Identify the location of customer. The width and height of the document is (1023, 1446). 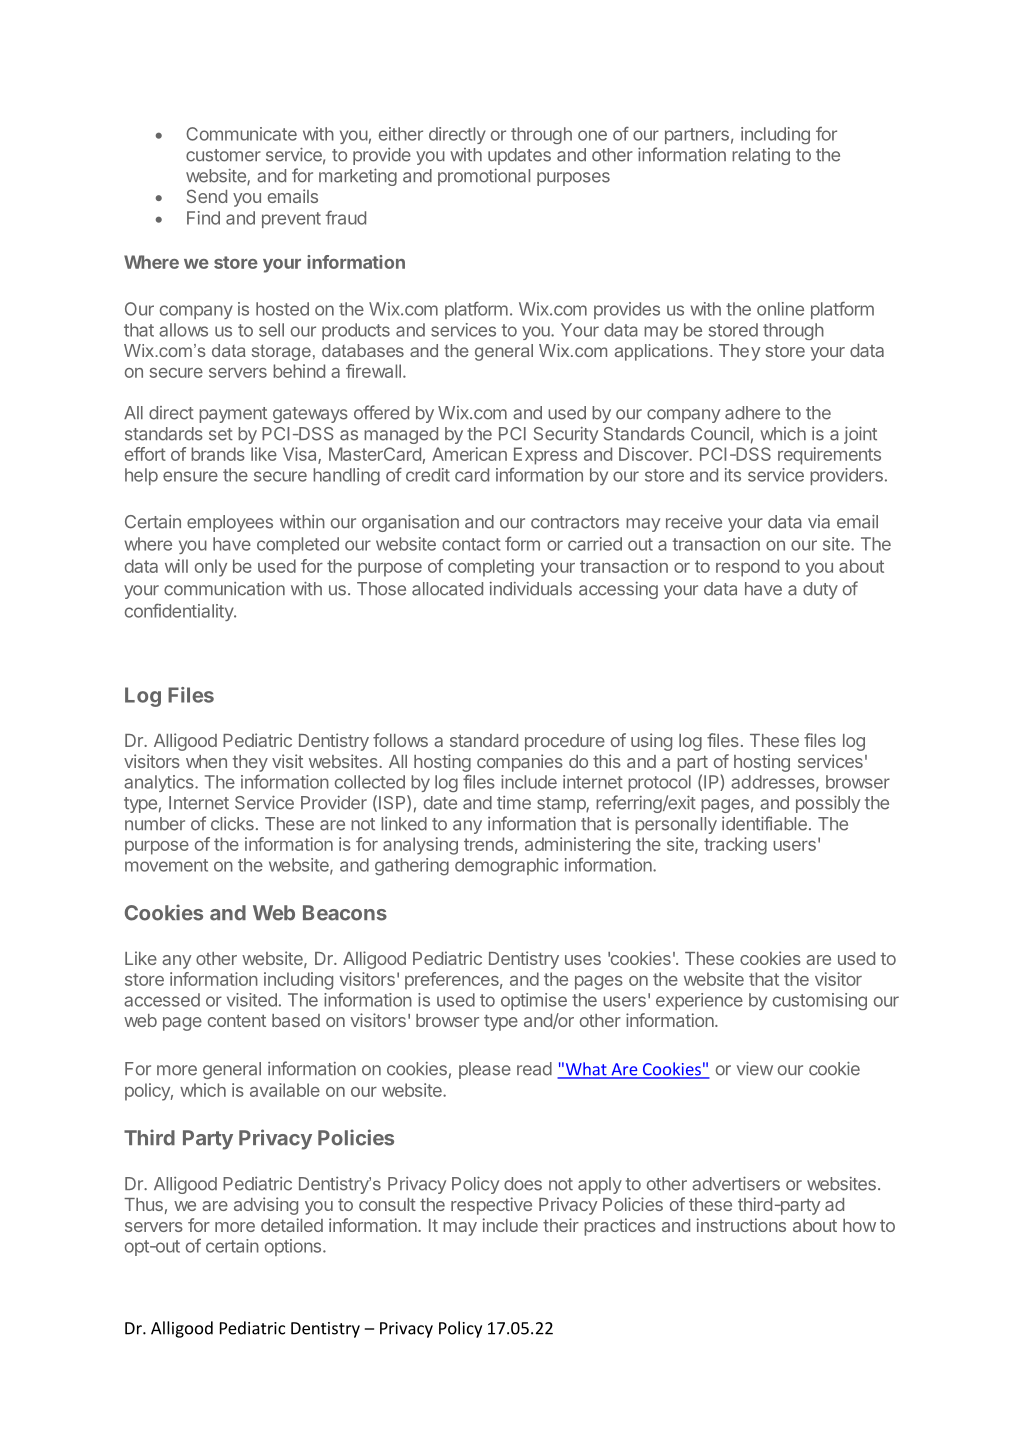
(223, 155).
